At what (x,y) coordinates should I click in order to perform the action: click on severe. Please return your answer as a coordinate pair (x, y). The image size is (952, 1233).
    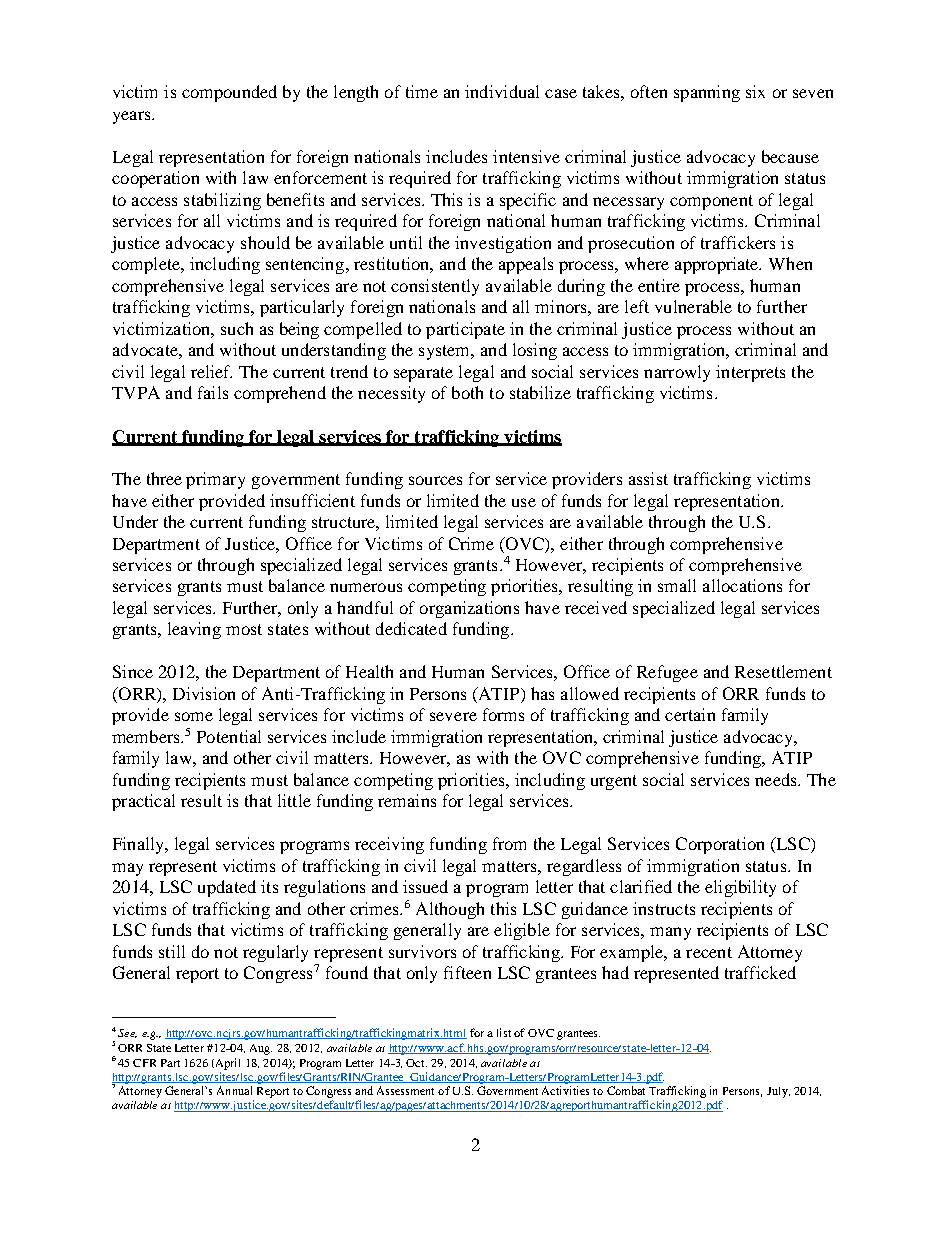
    Looking at the image, I should click on (453, 716).
